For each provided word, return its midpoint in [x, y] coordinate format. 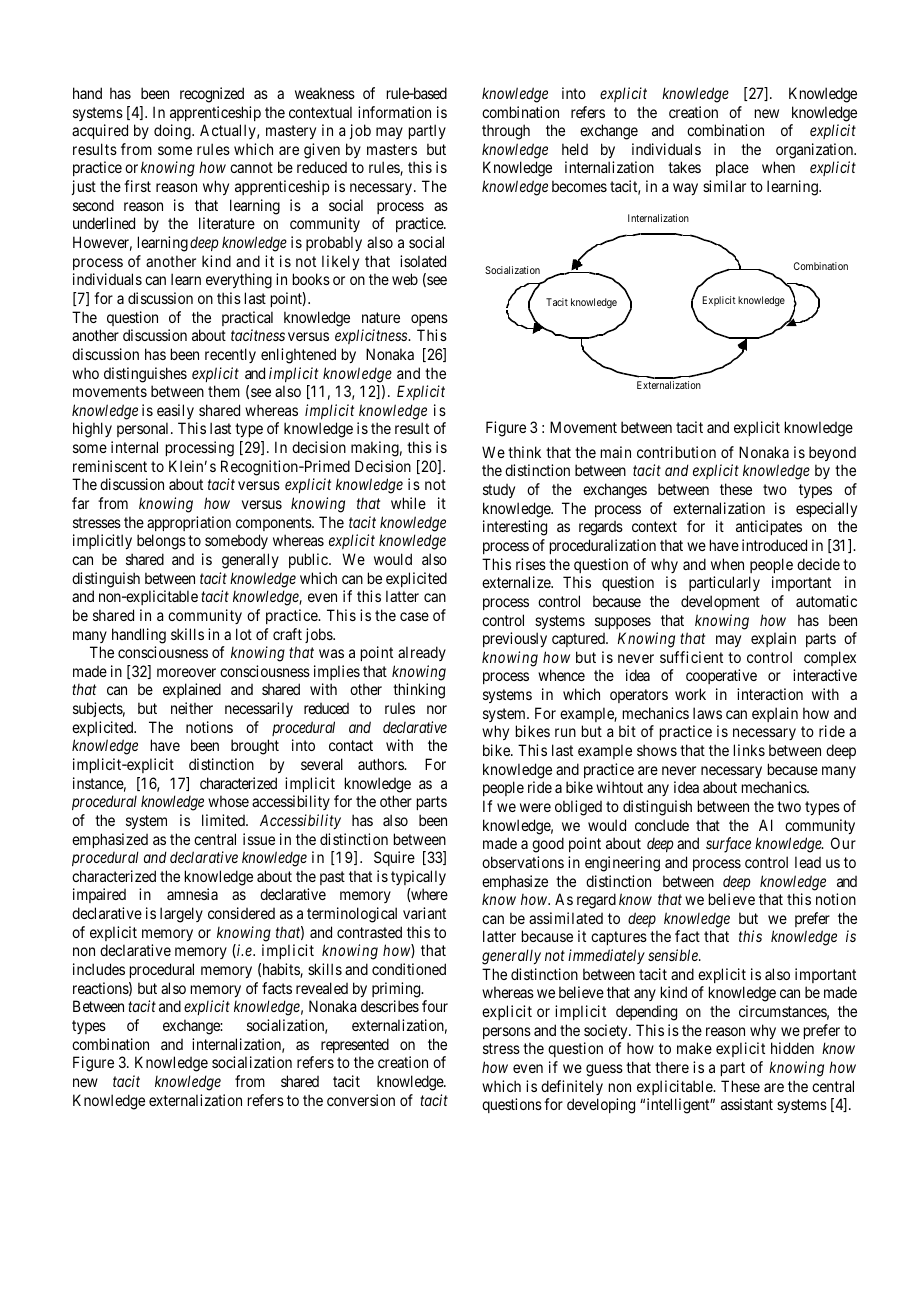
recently [230, 355]
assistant [747, 1104]
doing [173, 132]
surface [728, 845]
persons [507, 1033]
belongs [161, 542]
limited [224, 820]
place [732, 168]
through [506, 132]
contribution [676, 452]
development [720, 602]
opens [429, 320]
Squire [394, 858]
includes [99, 969]
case [414, 616]
